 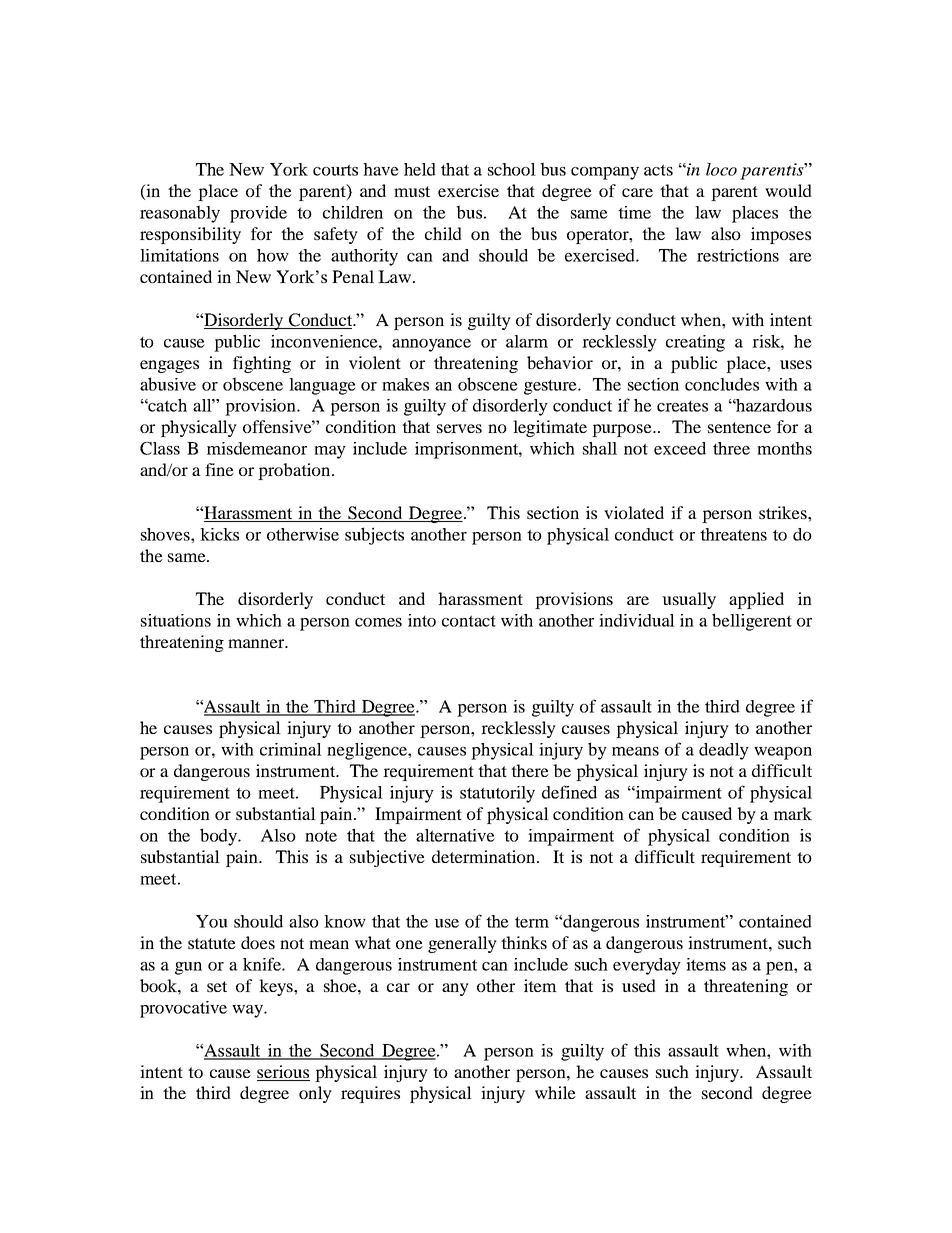 What do you see at coordinates (283, 1071) in the screenshot?
I see `serious` at bounding box center [283, 1071].
